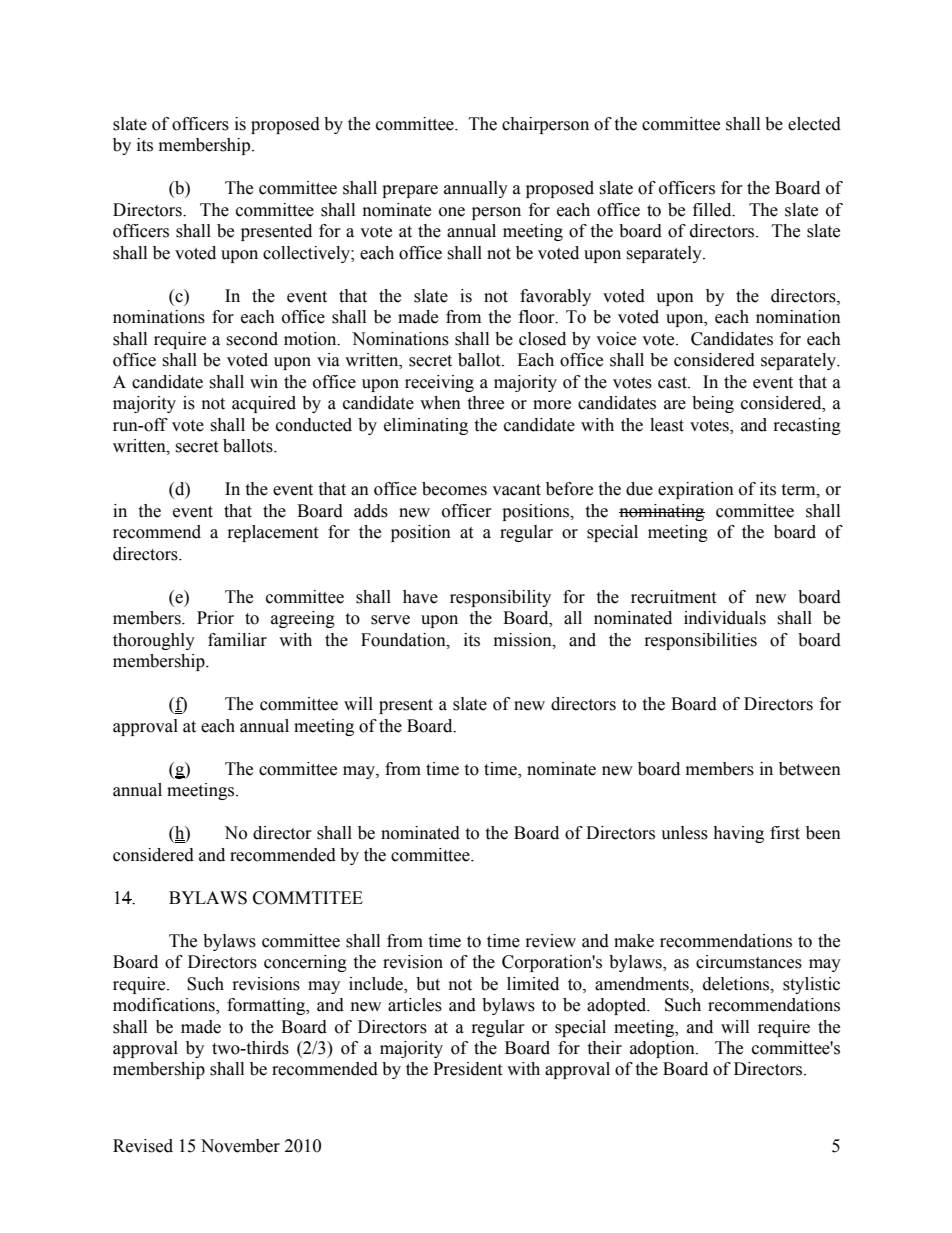 Image resolution: width=952 pixels, height=1233 pixels. Describe the element at coordinates (305, 963) in the screenshot. I see `concerning` at that location.
